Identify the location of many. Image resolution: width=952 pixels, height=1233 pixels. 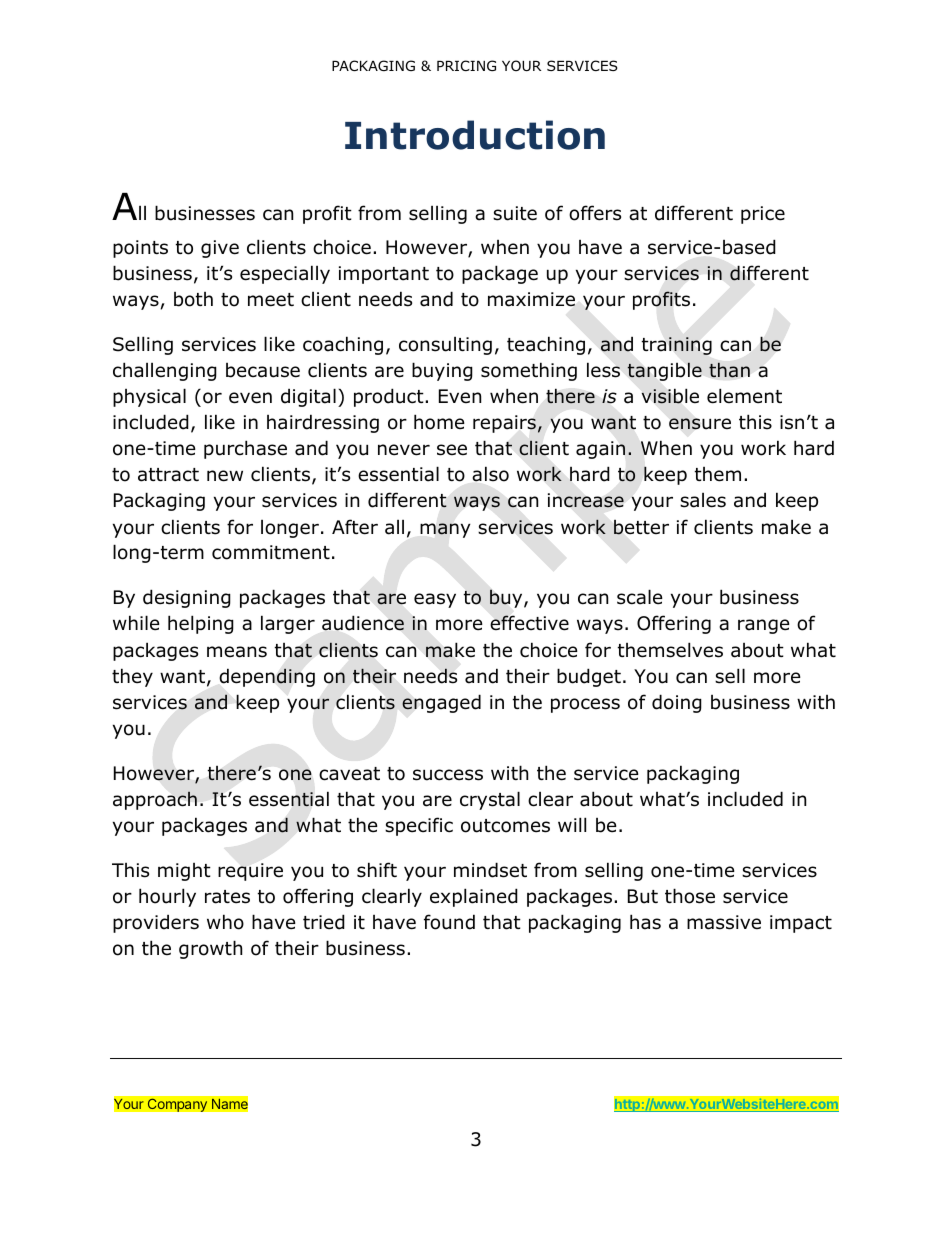
(445, 530).
